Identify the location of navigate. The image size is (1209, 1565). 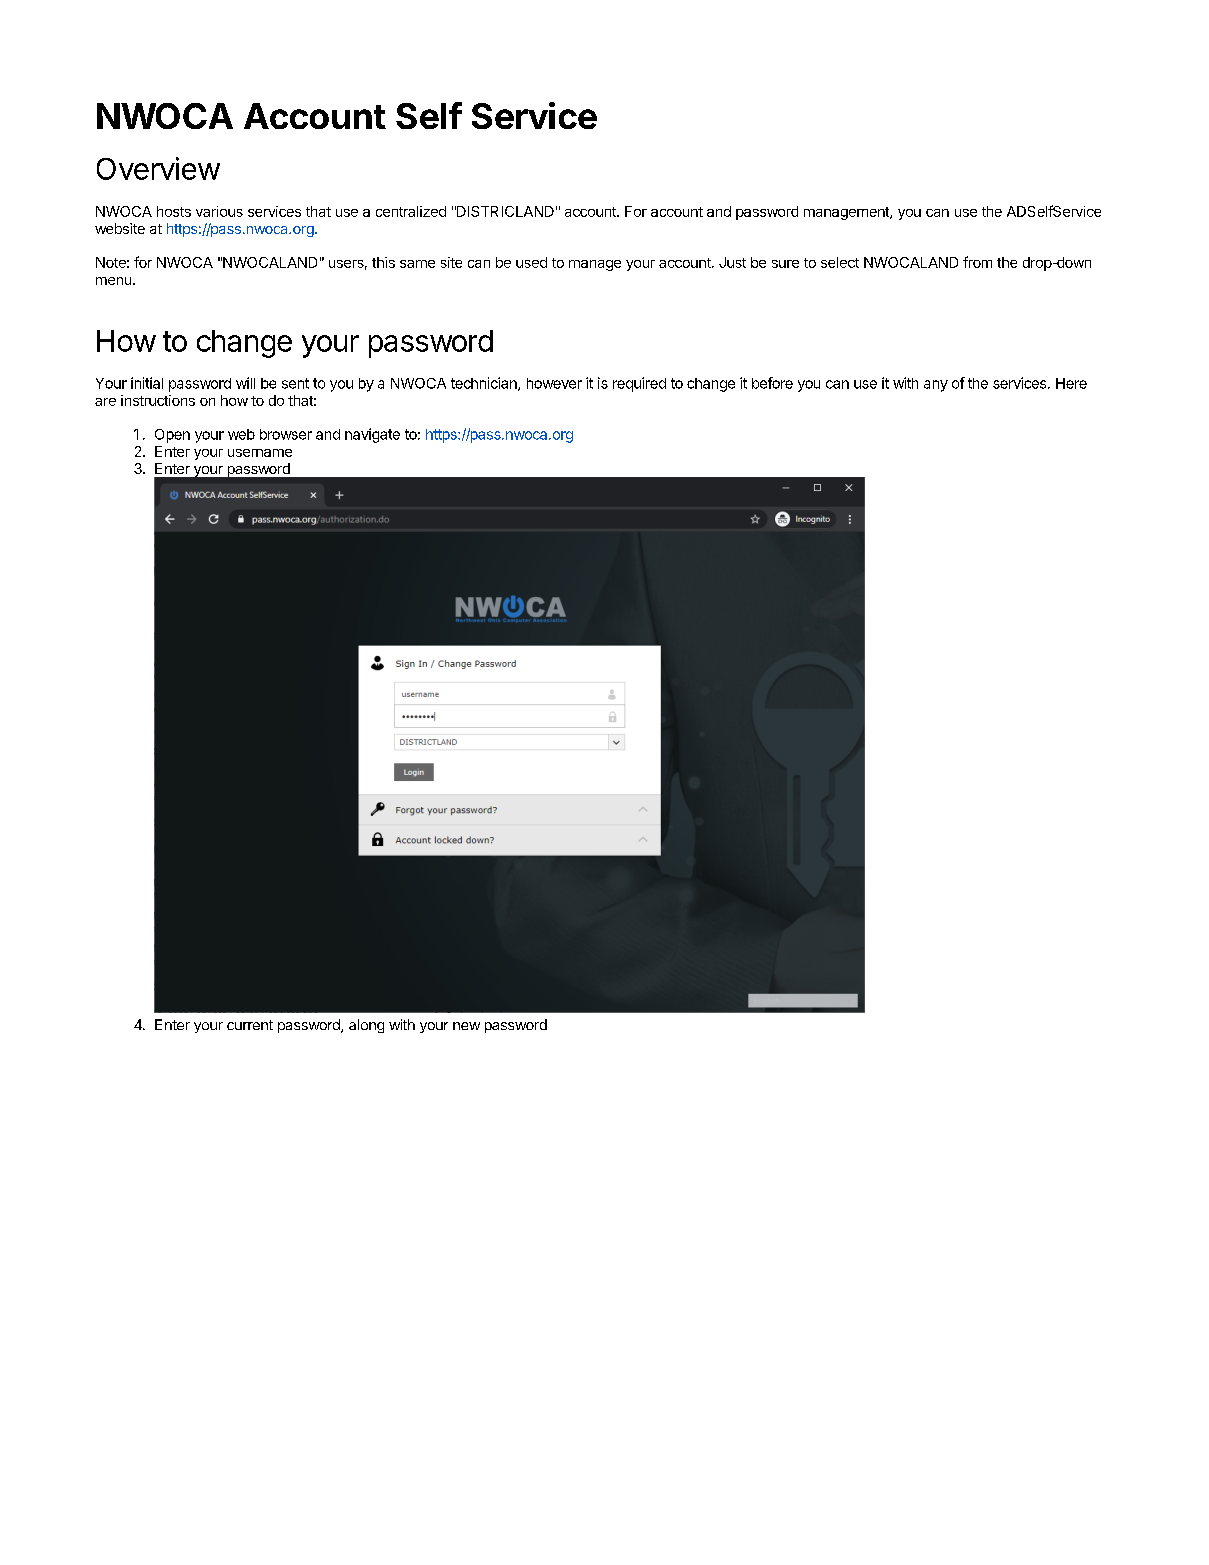
(372, 435).
